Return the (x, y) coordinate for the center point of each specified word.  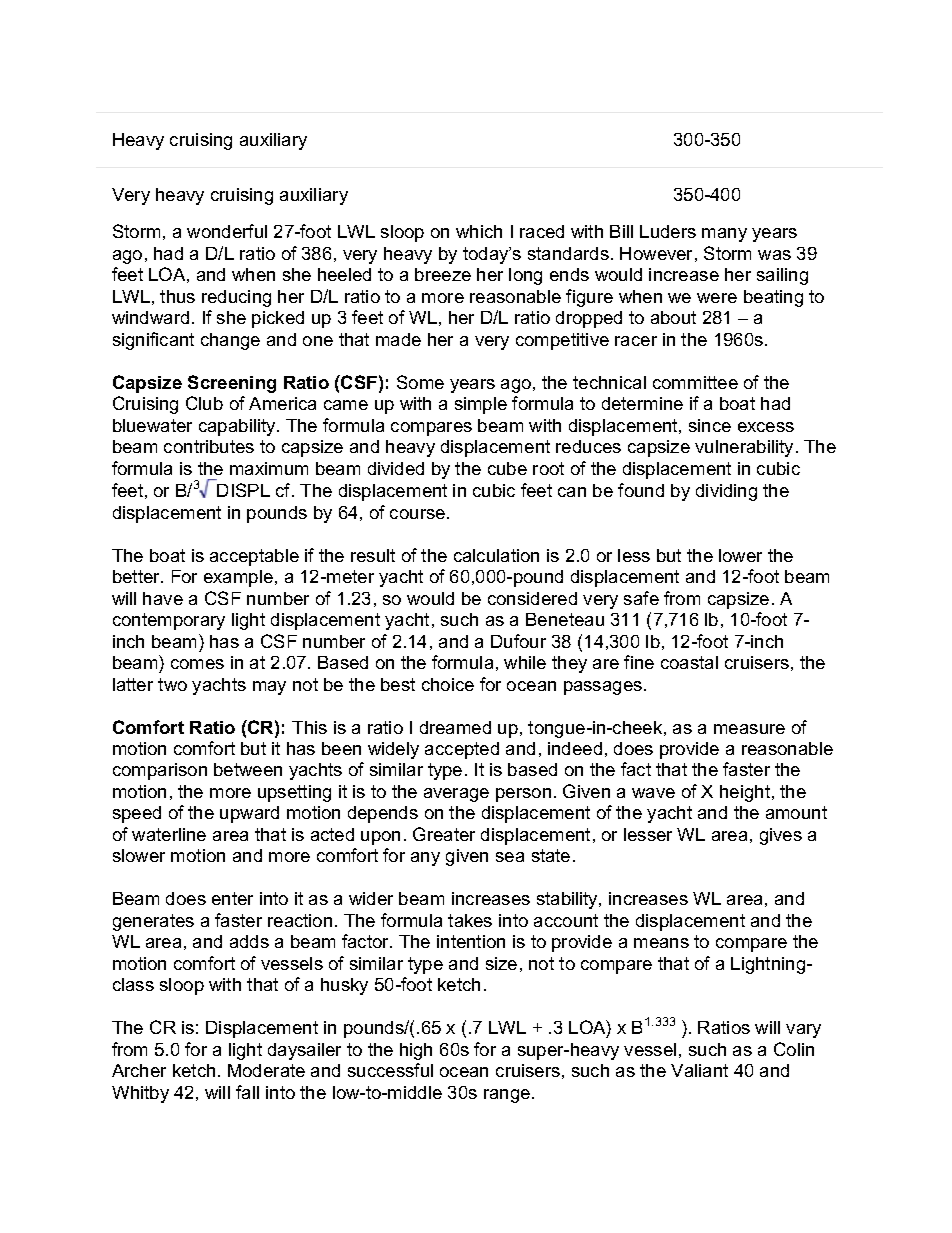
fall (247, 1092)
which (479, 231)
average (456, 795)
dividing (726, 492)
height (746, 793)
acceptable (254, 557)
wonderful (227, 231)
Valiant (699, 1070)
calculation (496, 555)
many (724, 235)
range (508, 1096)
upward (249, 814)
